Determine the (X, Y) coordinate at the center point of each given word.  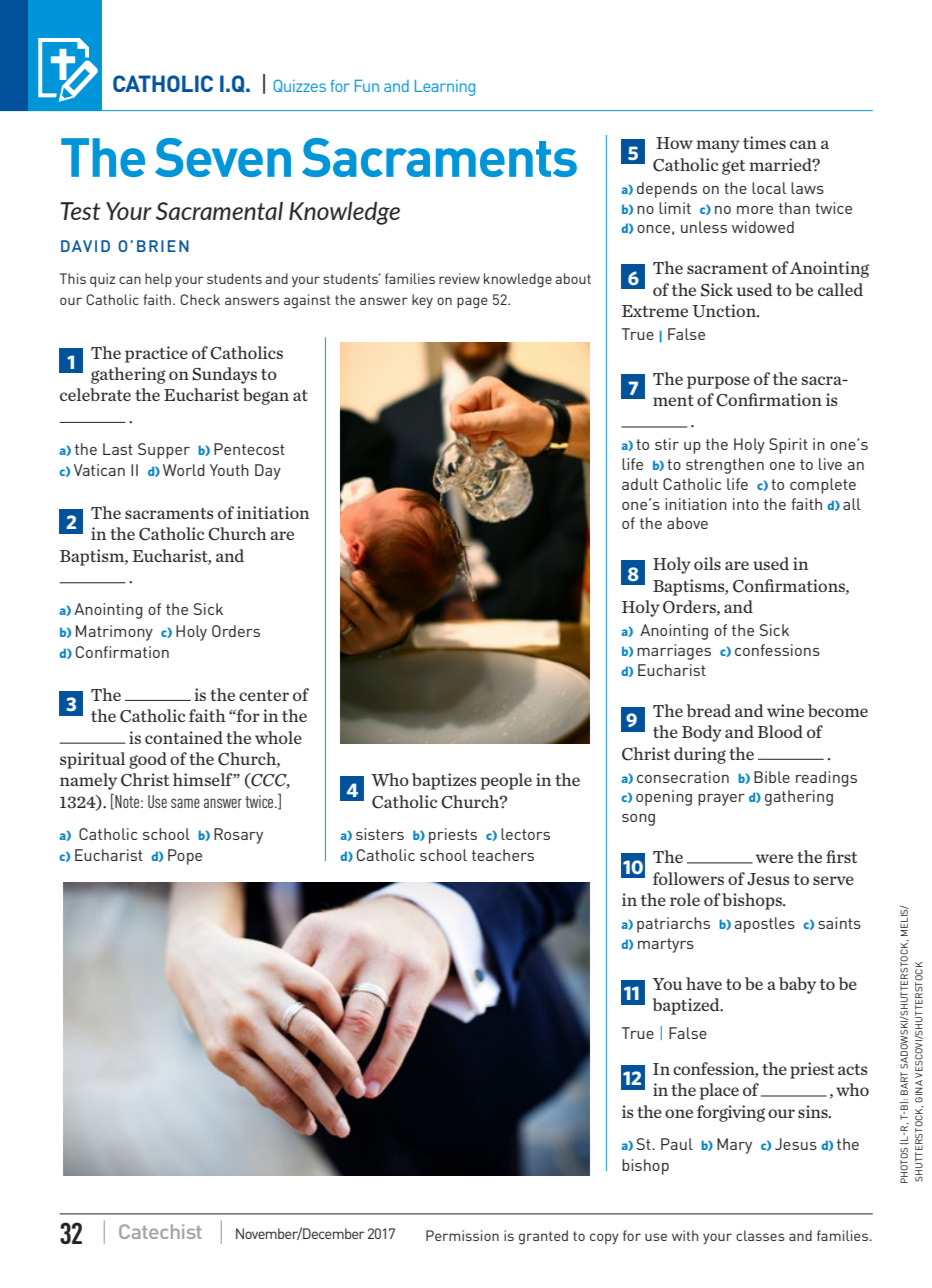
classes (760, 1235)
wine (785, 710)
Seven (223, 157)
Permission (462, 1235)
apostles (764, 925)
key (422, 301)
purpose (718, 382)
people (506, 781)
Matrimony (114, 633)
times (764, 142)
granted (543, 1237)
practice (156, 354)
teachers (503, 855)
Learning (445, 88)
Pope (185, 857)
